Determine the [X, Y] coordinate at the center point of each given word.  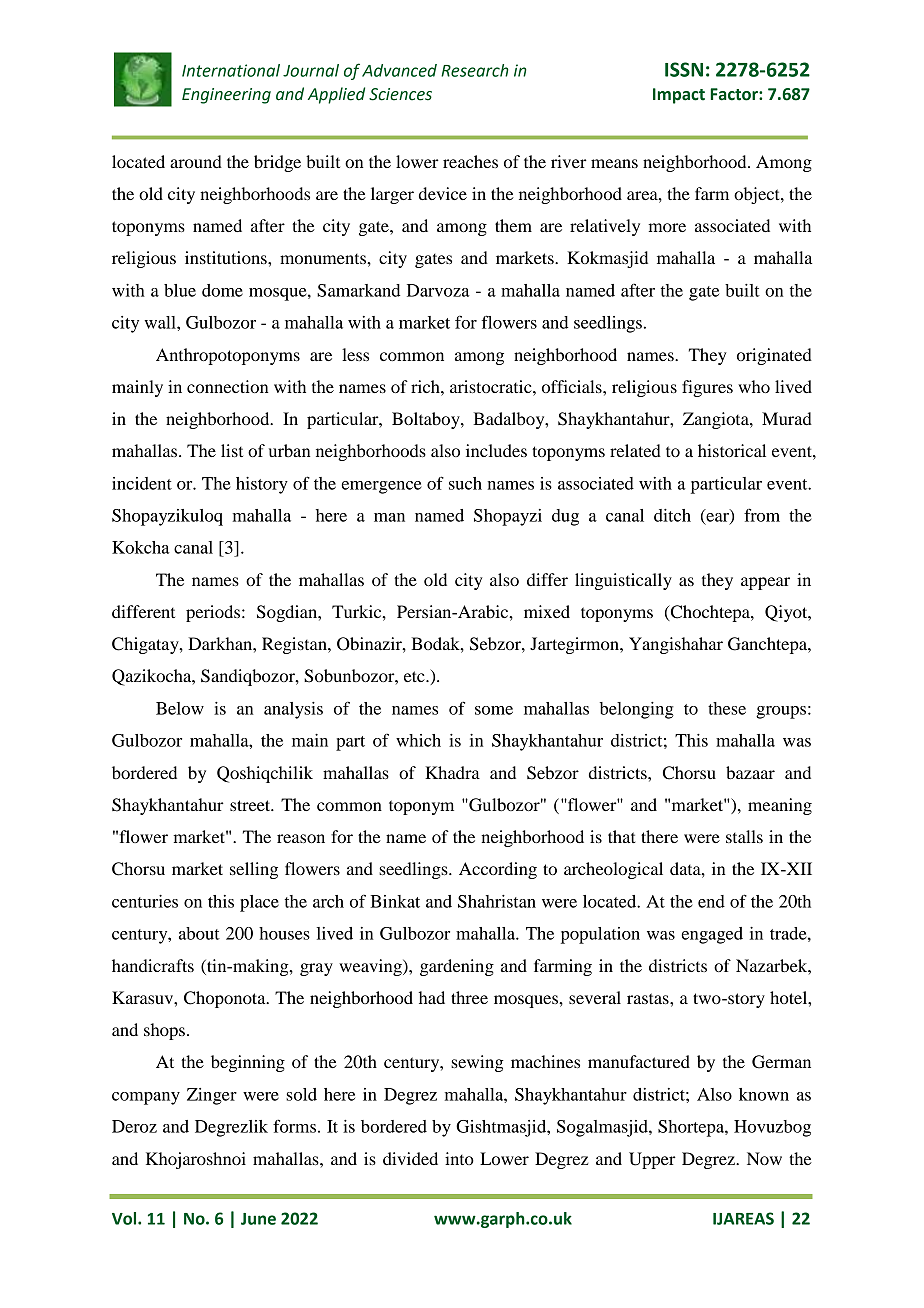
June [258, 1219]
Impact [679, 96]
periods [214, 613]
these [727, 708]
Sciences [400, 94]
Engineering [226, 96]
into [459, 1158]
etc [415, 676]
